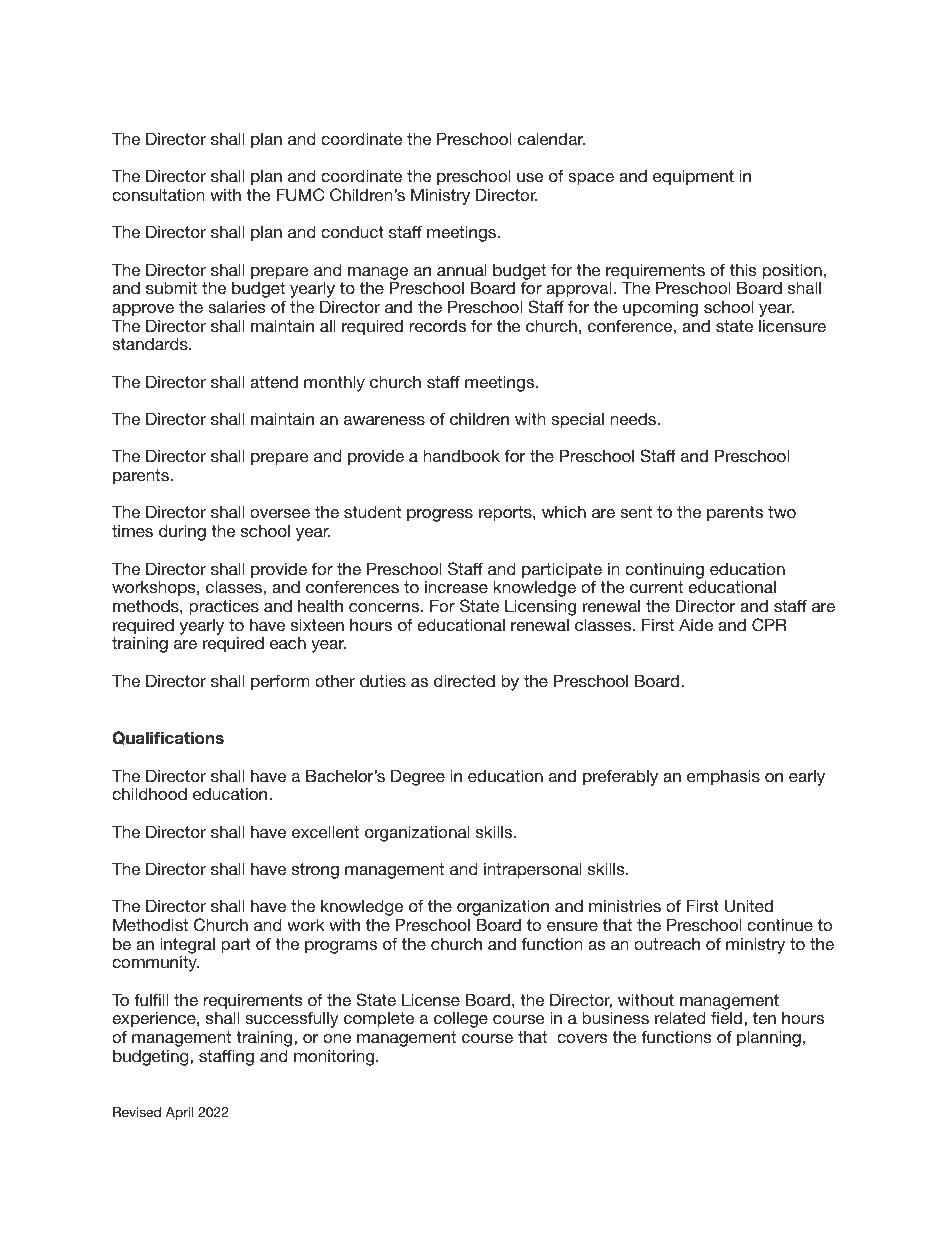  Describe the element at coordinates (634, 419) in the page. I see `needs` at that location.
